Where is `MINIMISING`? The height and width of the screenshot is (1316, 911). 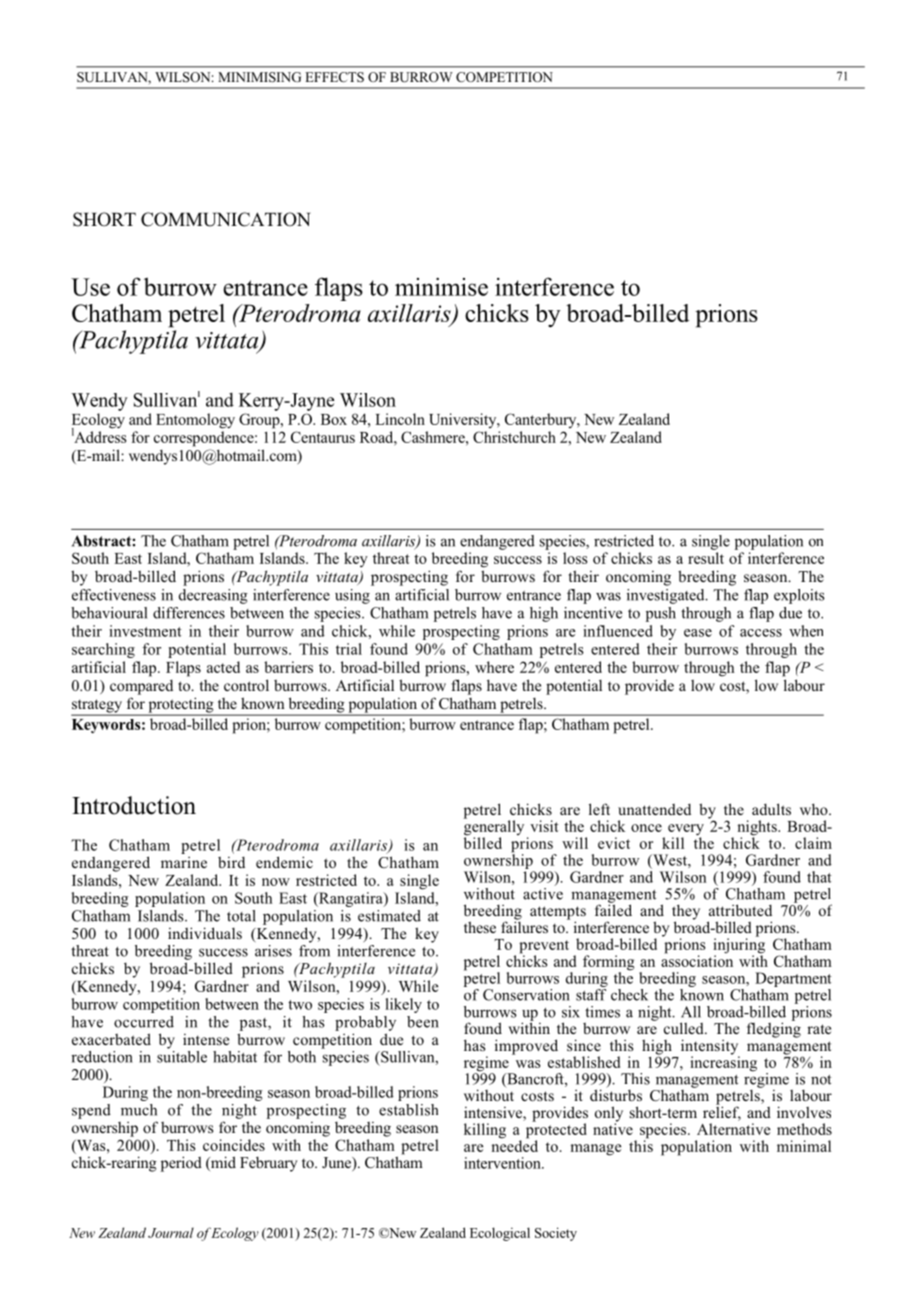 MINIMISING is located at coordinates (259, 77).
